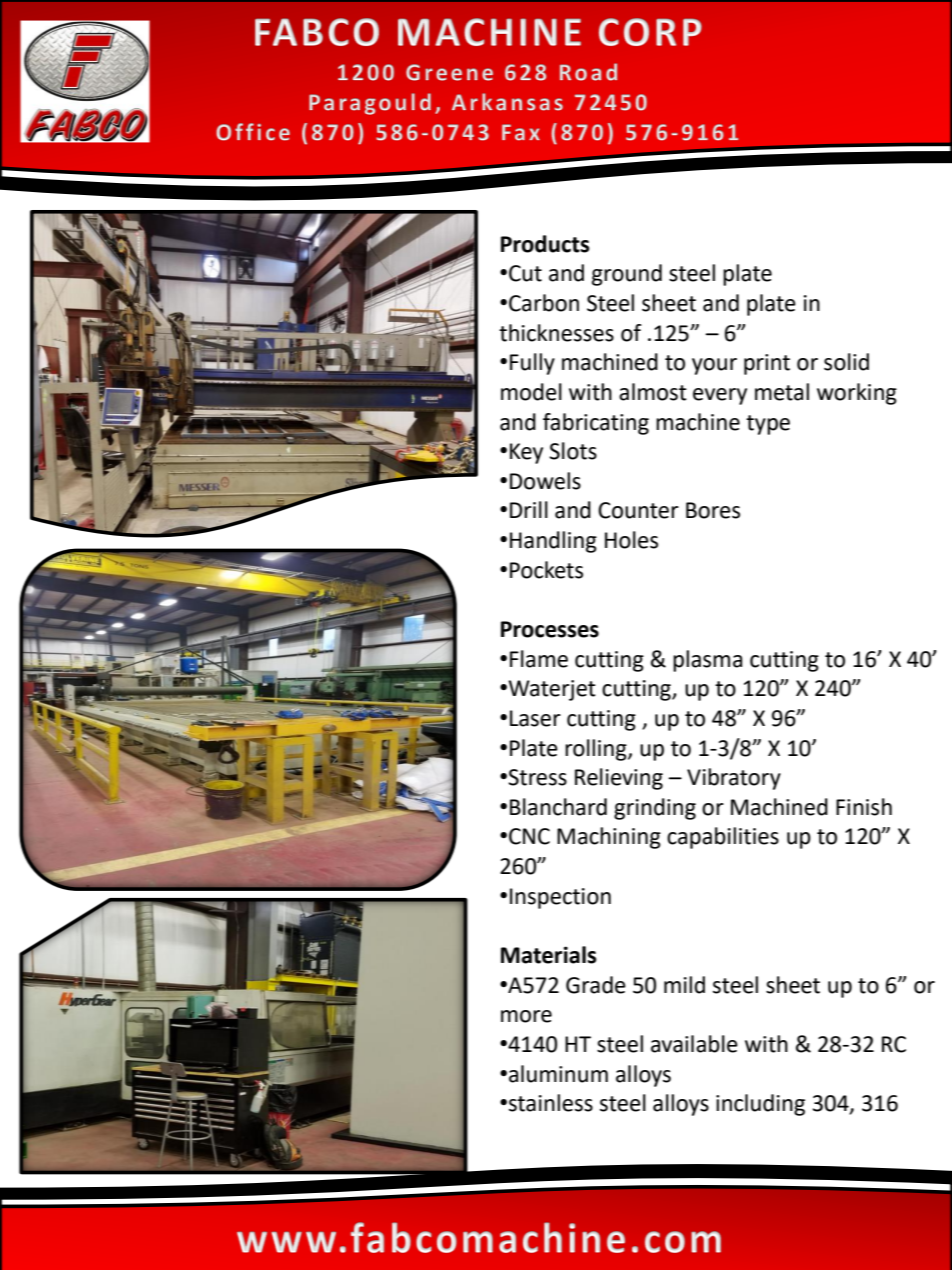 Image resolution: width=952 pixels, height=1270 pixels. Describe the element at coordinates (760, 1105) in the image. I see `including` at that location.
